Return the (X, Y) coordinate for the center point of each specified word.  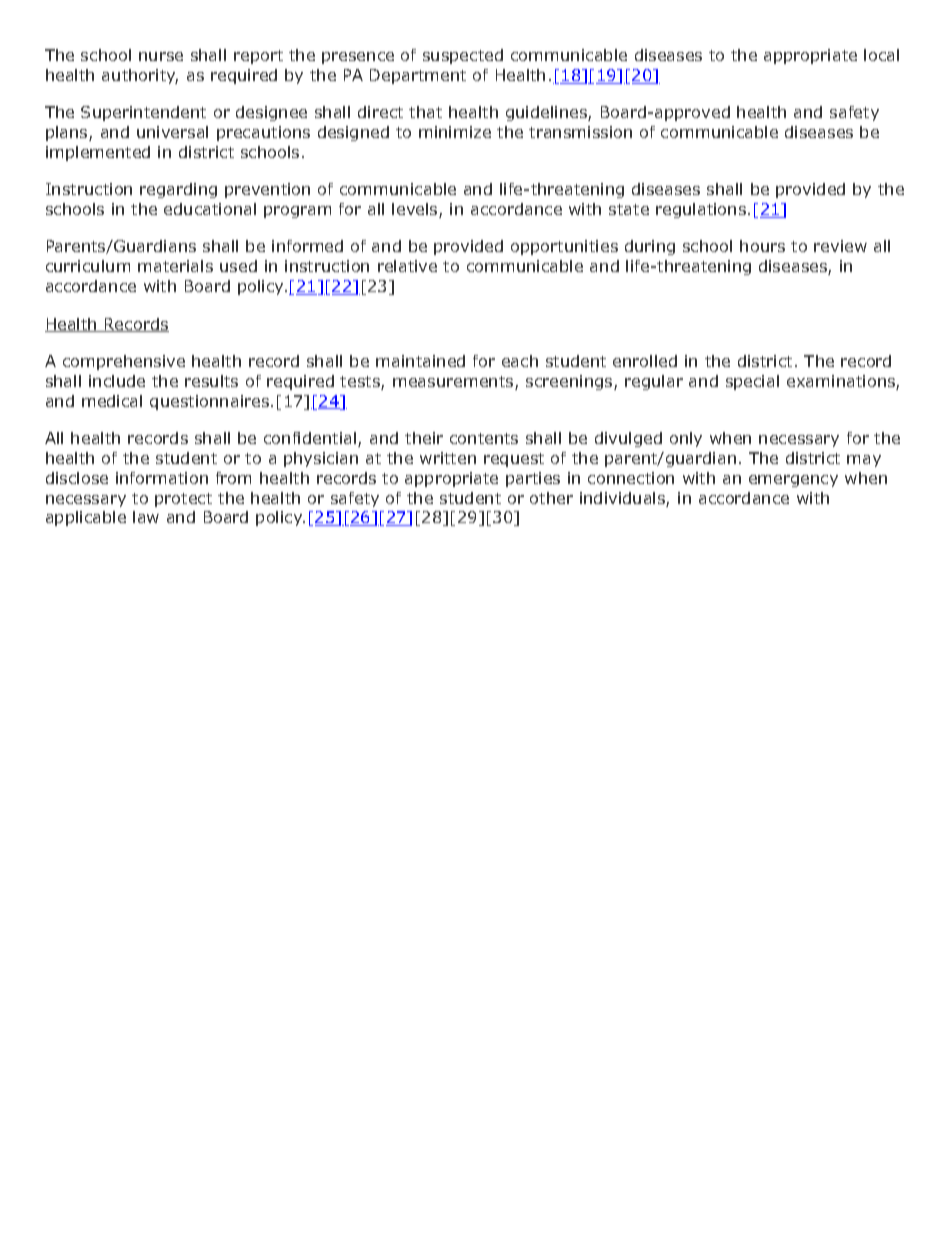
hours (762, 246)
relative (407, 266)
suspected (463, 56)
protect (183, 500)
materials (175, 266)
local (881, 55)
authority (140, 76)
